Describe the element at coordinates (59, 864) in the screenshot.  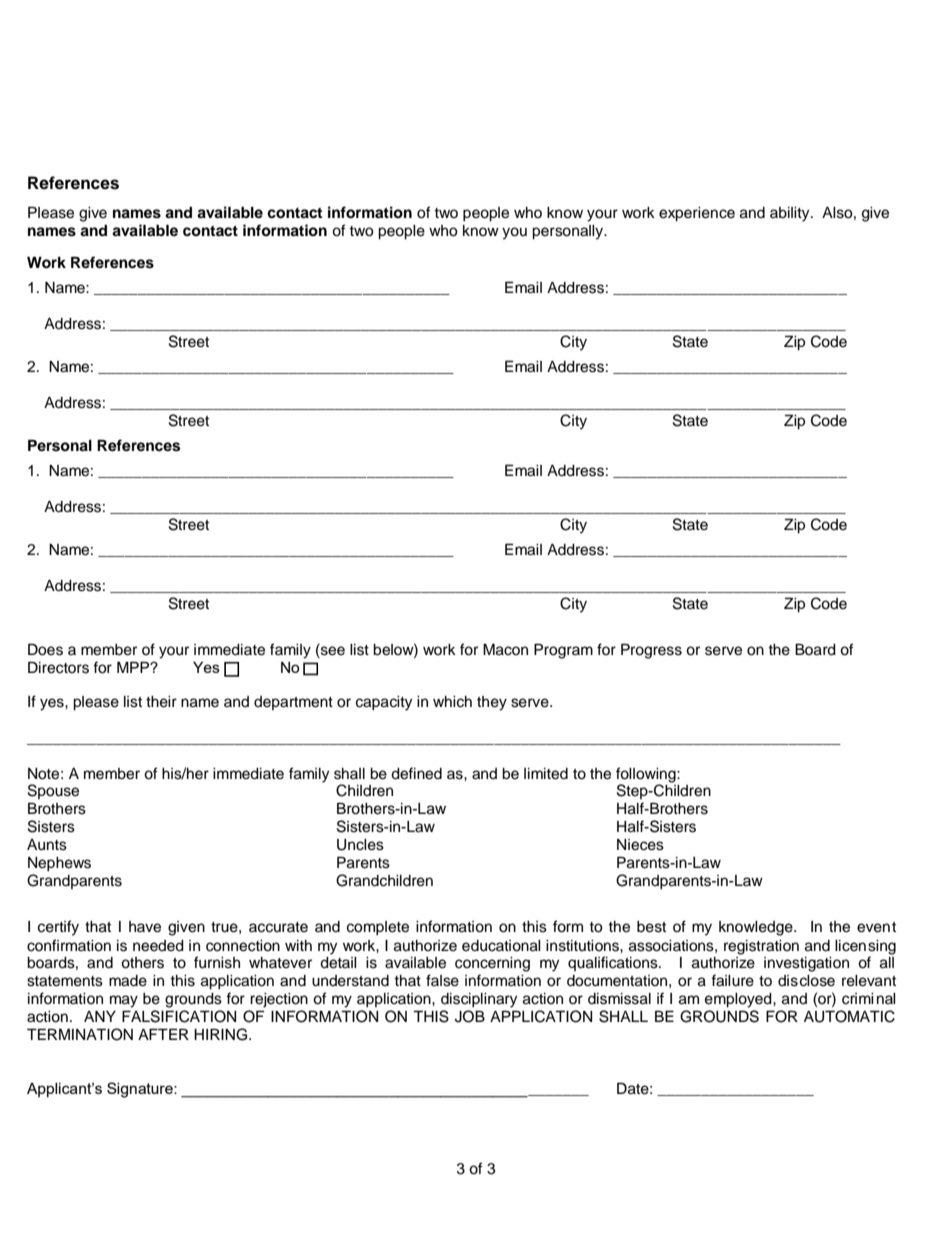
I see `Nephews` at that location.
